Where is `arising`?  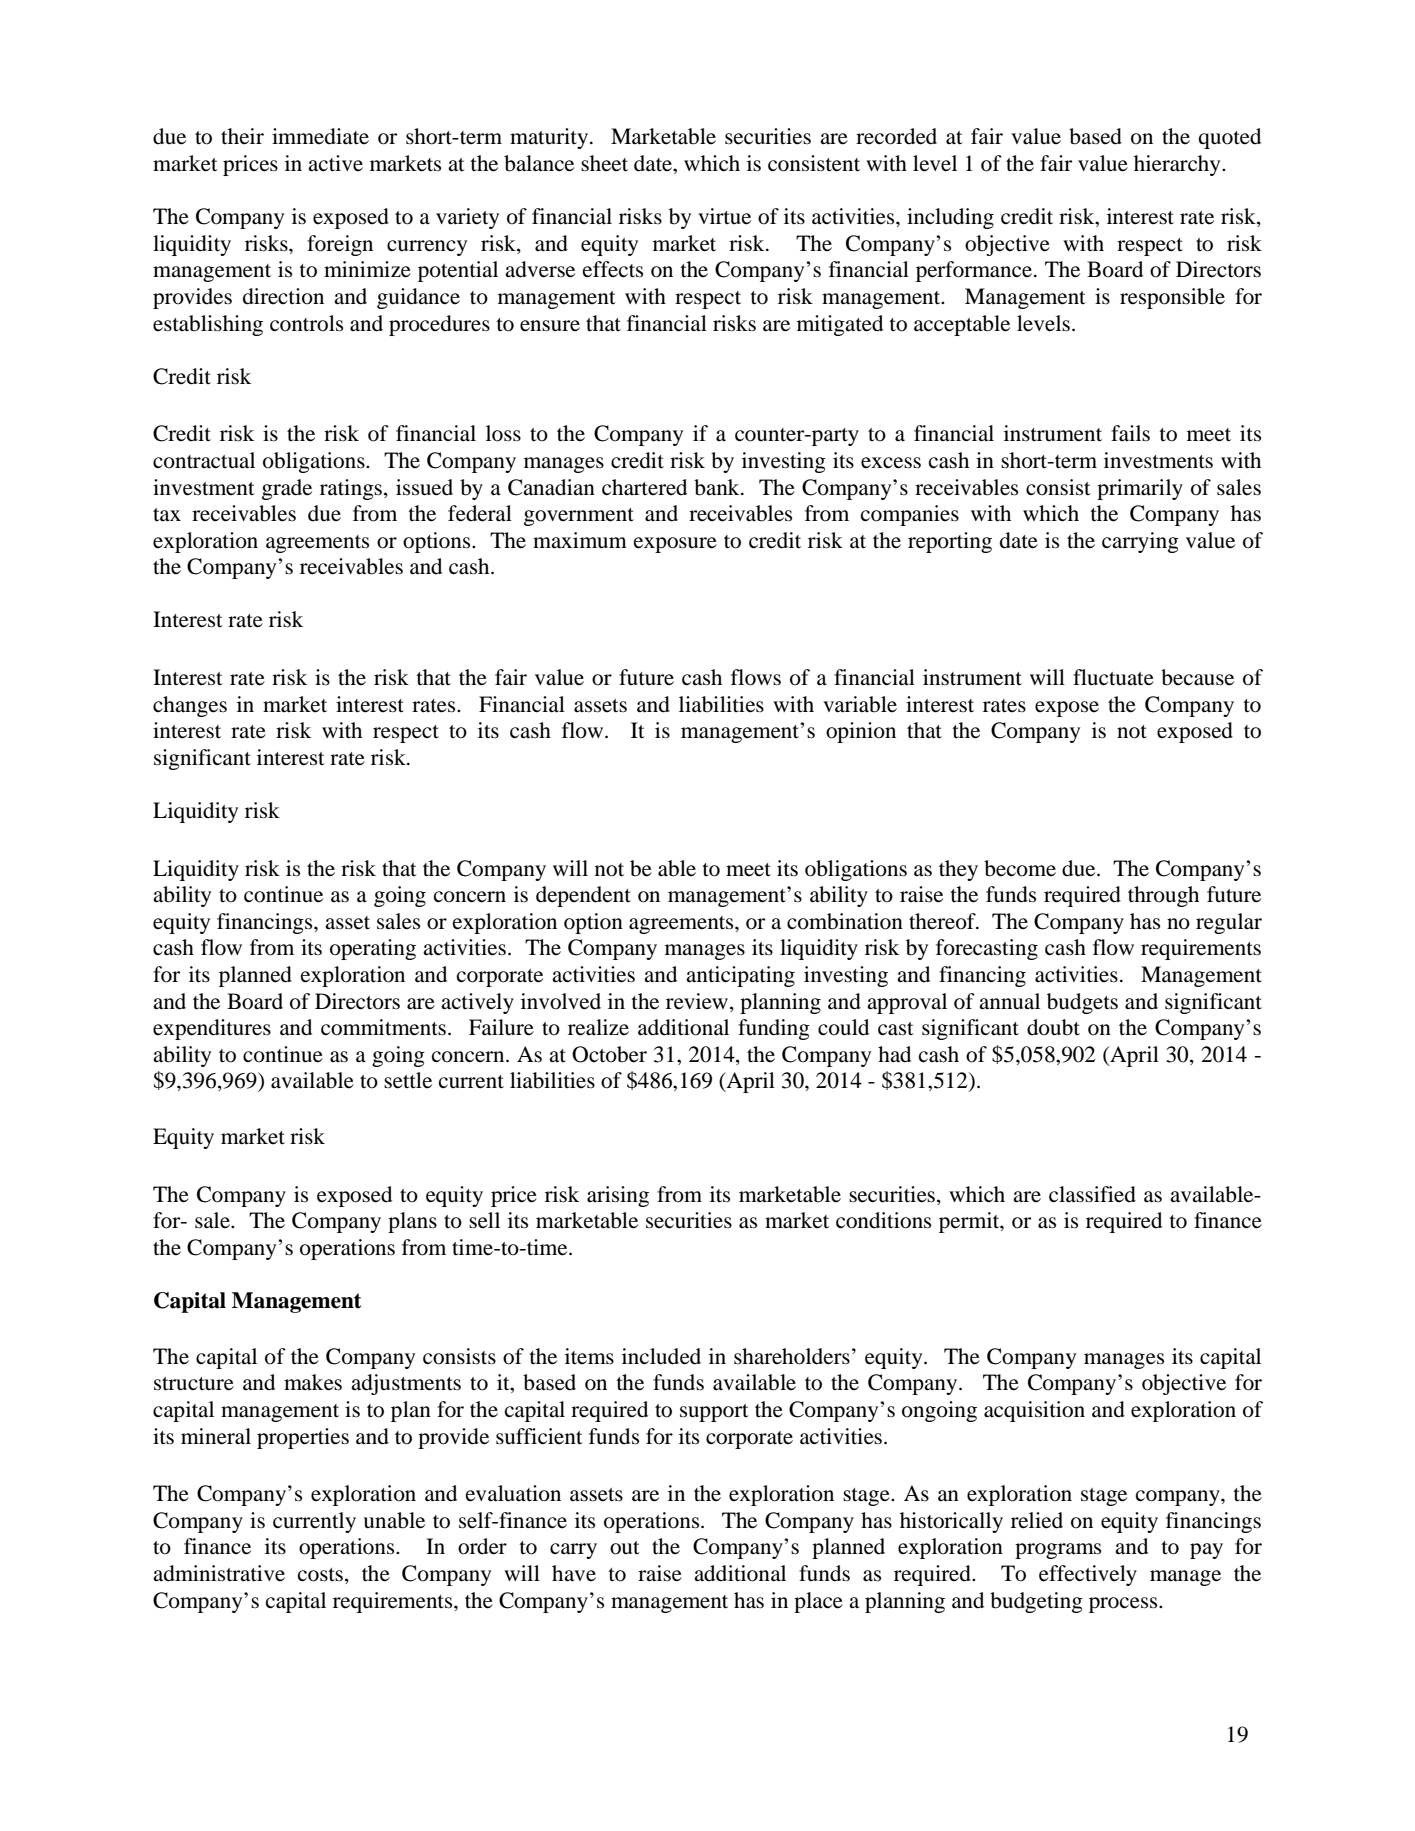
arising is located at coordinates (618, 1196).
